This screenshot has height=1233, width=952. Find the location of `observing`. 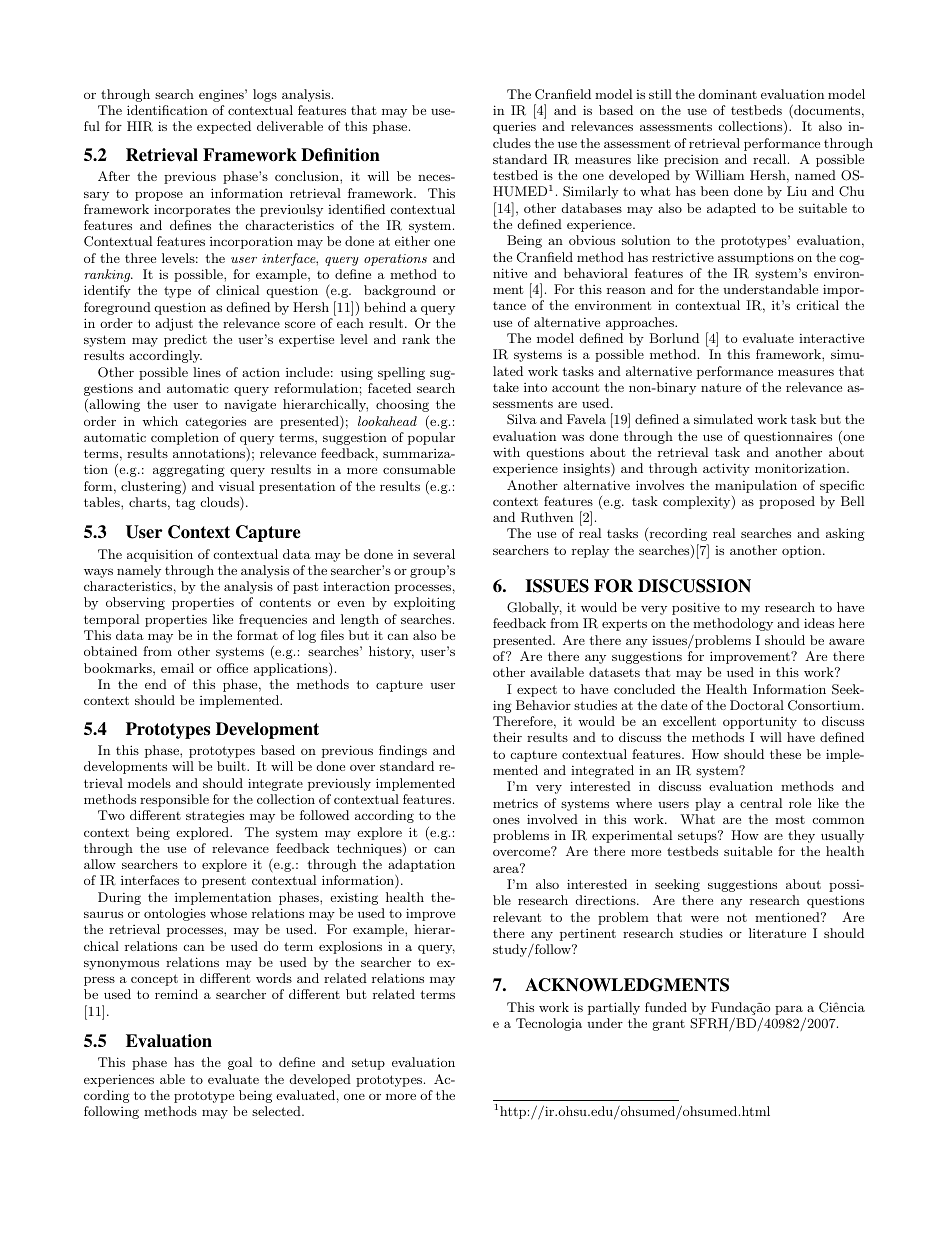

observing is located at coordinates (135, 603).
